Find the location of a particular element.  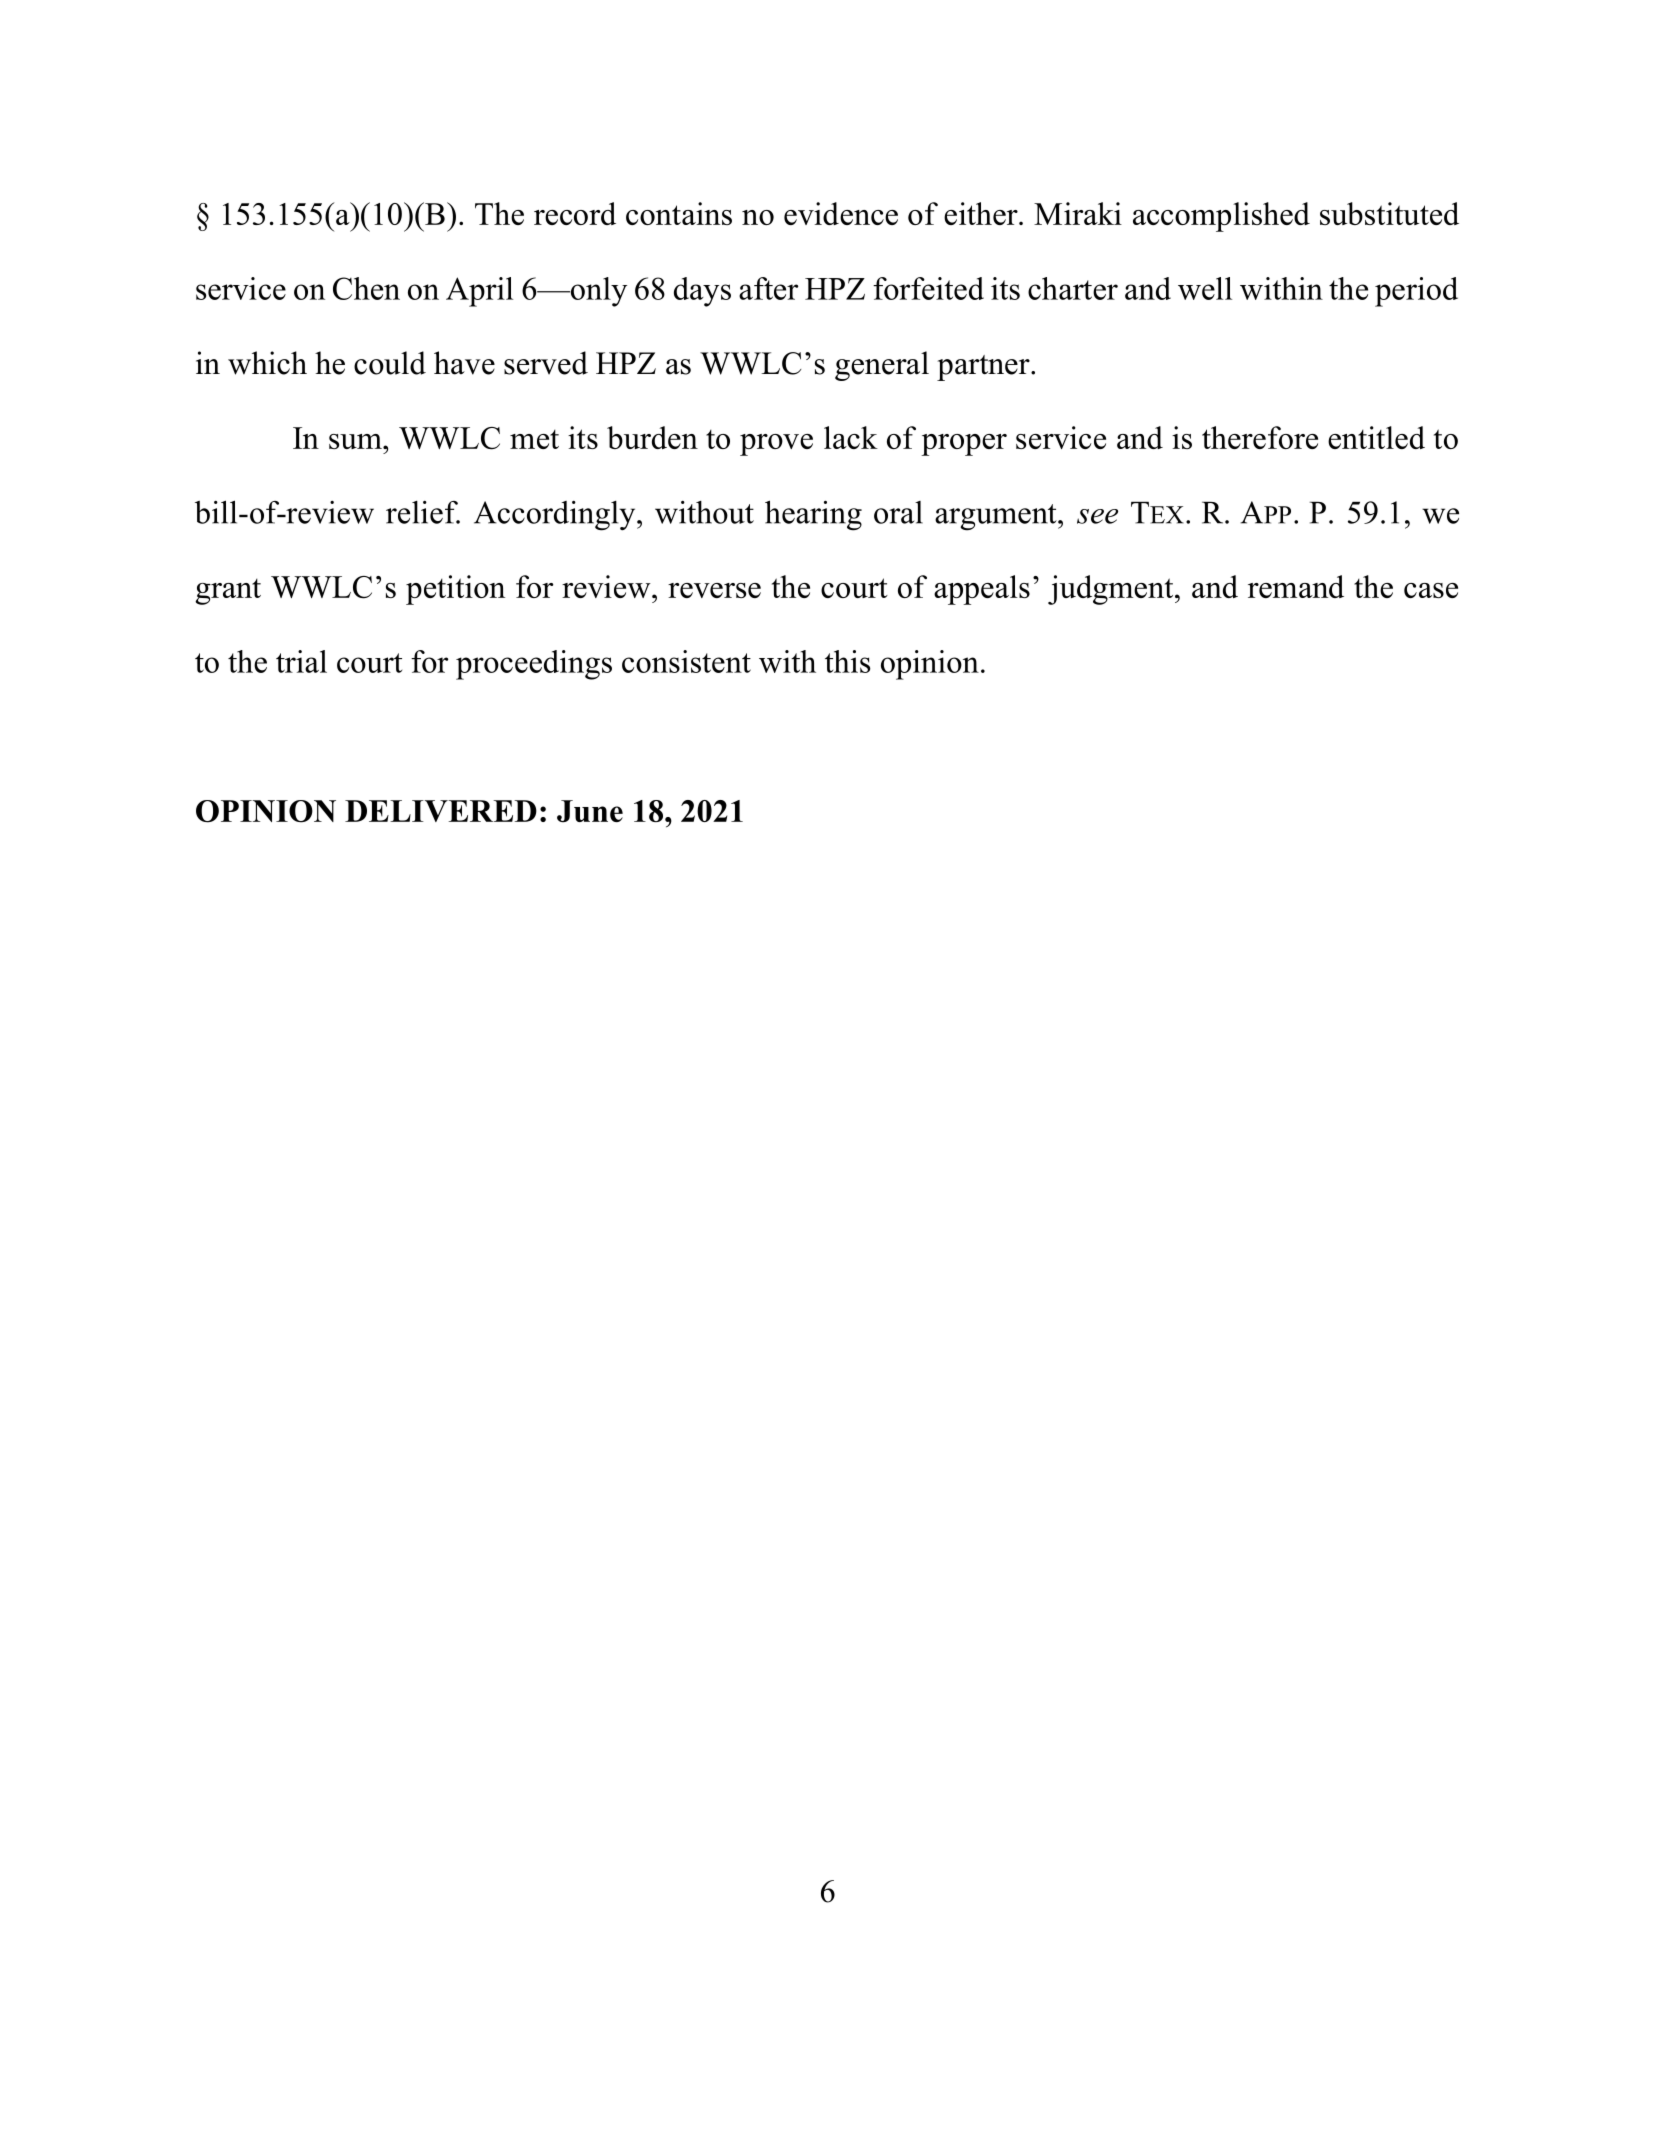

June is located at coordinates (590, 811).
